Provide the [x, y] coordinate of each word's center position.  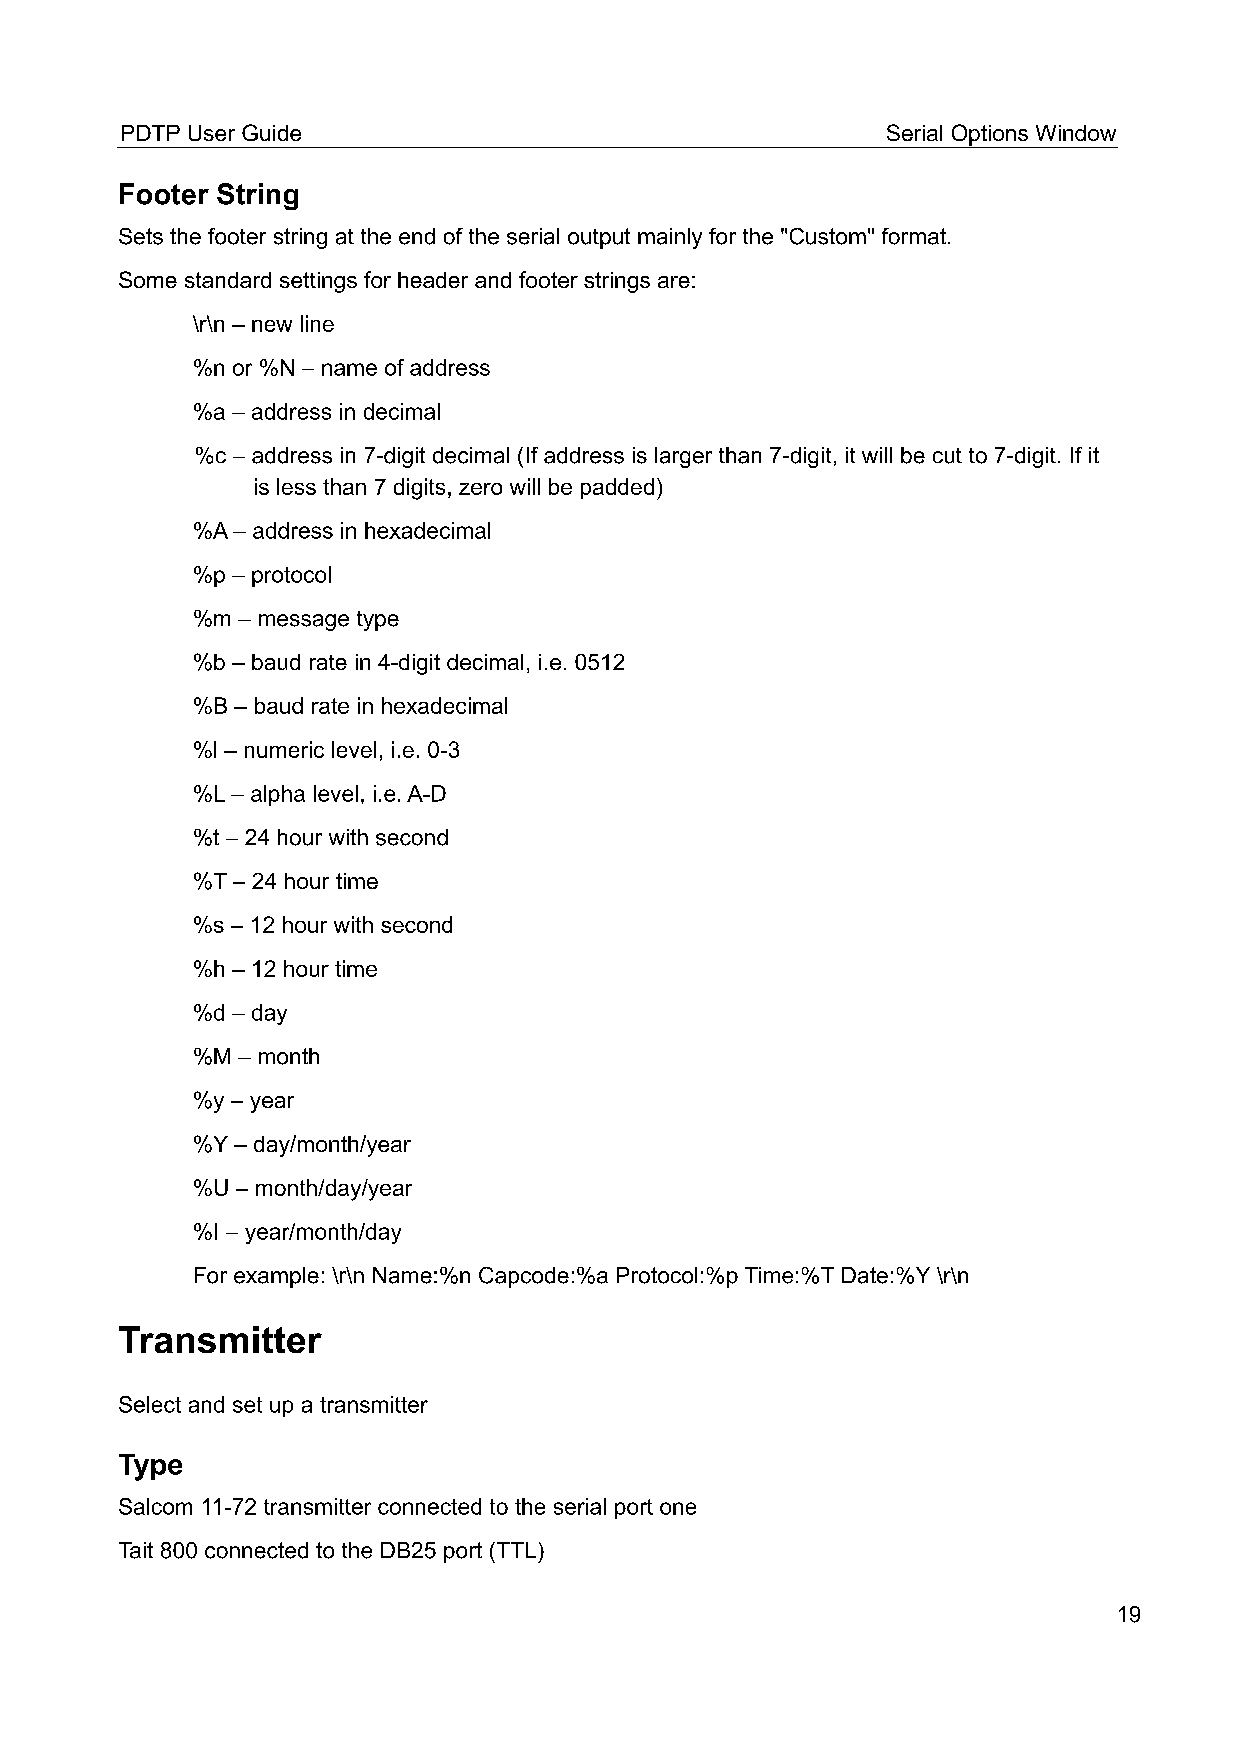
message [304, 622]
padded [617, 488]
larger [683, 457]
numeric [284, 749]
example [276, 1277]
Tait [136, 1550]
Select [150, 1404]
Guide [271, 132]
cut [947, 456]
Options [990, 136]
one [678, 1508]
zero [480, 489]
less [296, 486]
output [599, 238]
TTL [515, 1550]
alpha [278, 795]
